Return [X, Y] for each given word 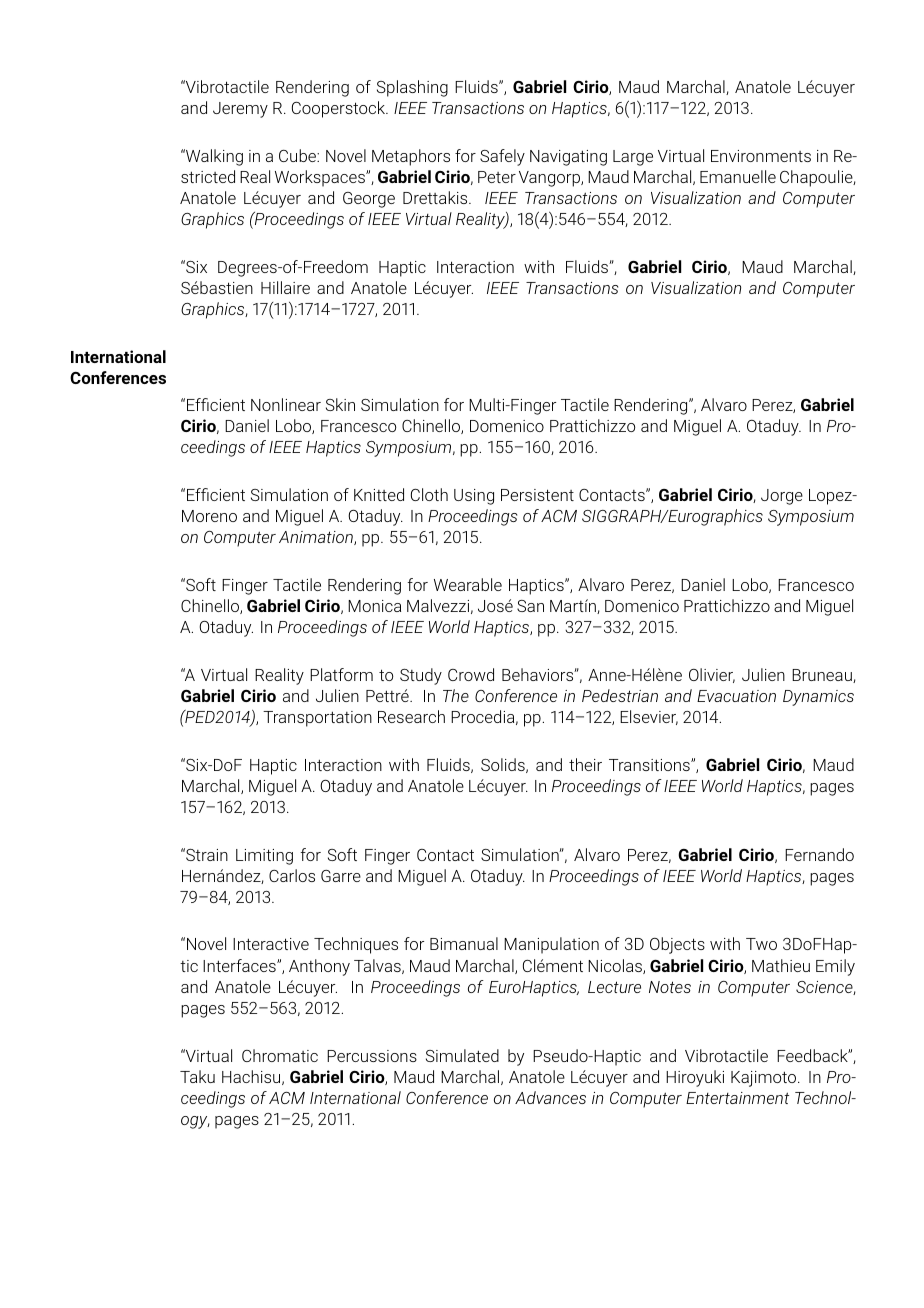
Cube [298, 155]
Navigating [568, 158]
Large [633, 158]
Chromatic [280, 1055]
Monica [374, 606]
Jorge [782, 497]
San [530, 606]
